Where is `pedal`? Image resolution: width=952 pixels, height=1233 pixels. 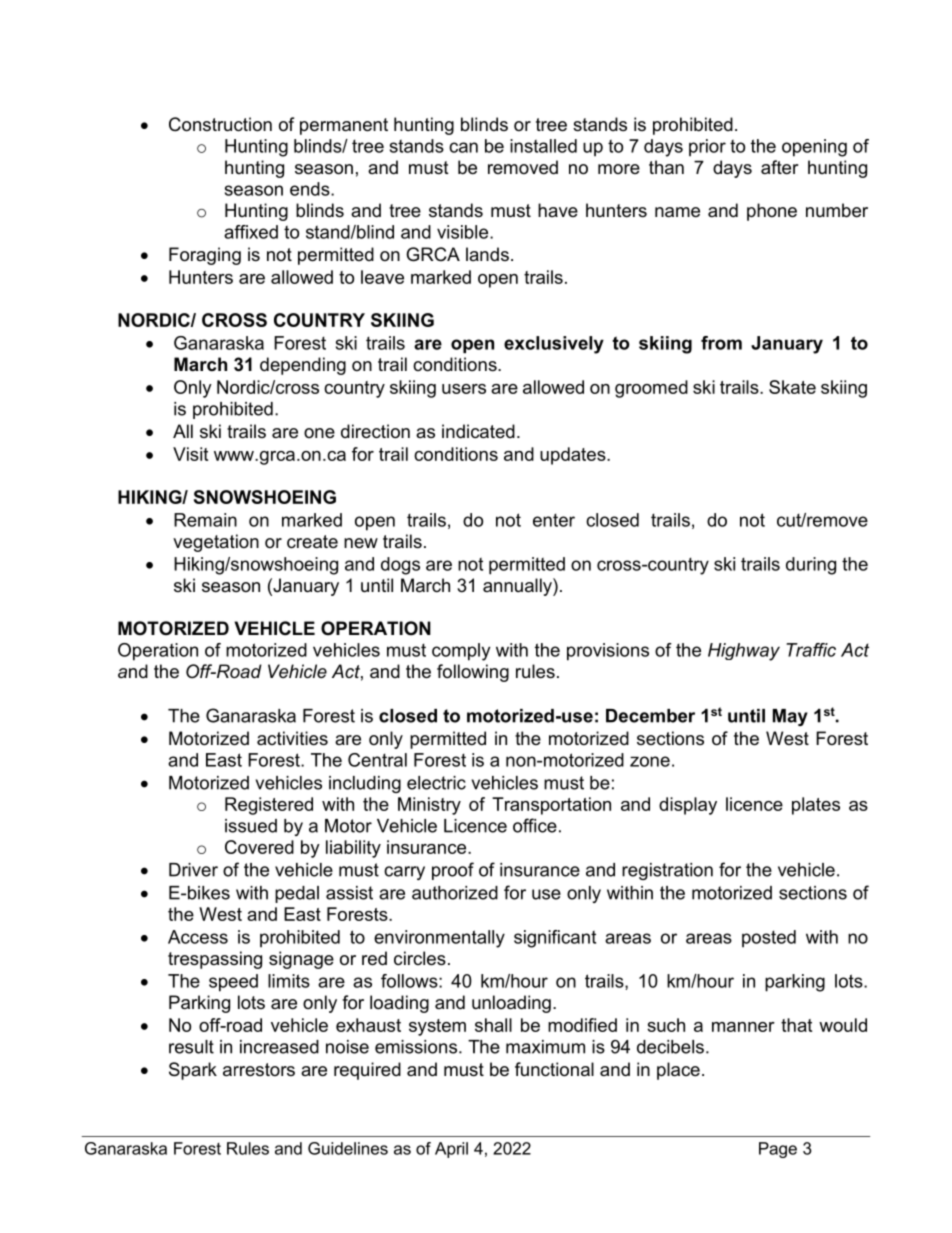 pedal is located at coordinates (297, 894).
